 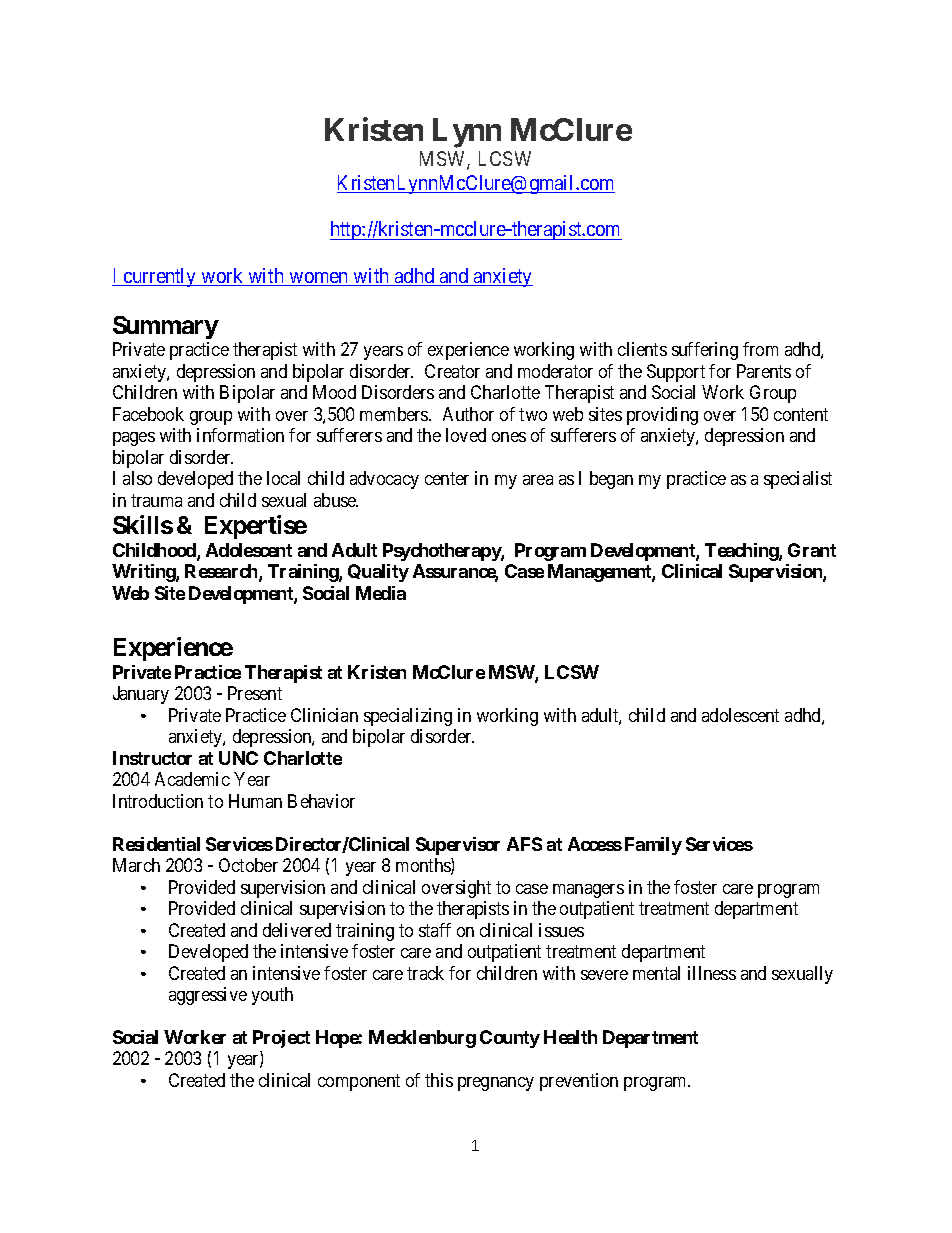 I want to click on Supervisor, so click(x=458, y=846).
